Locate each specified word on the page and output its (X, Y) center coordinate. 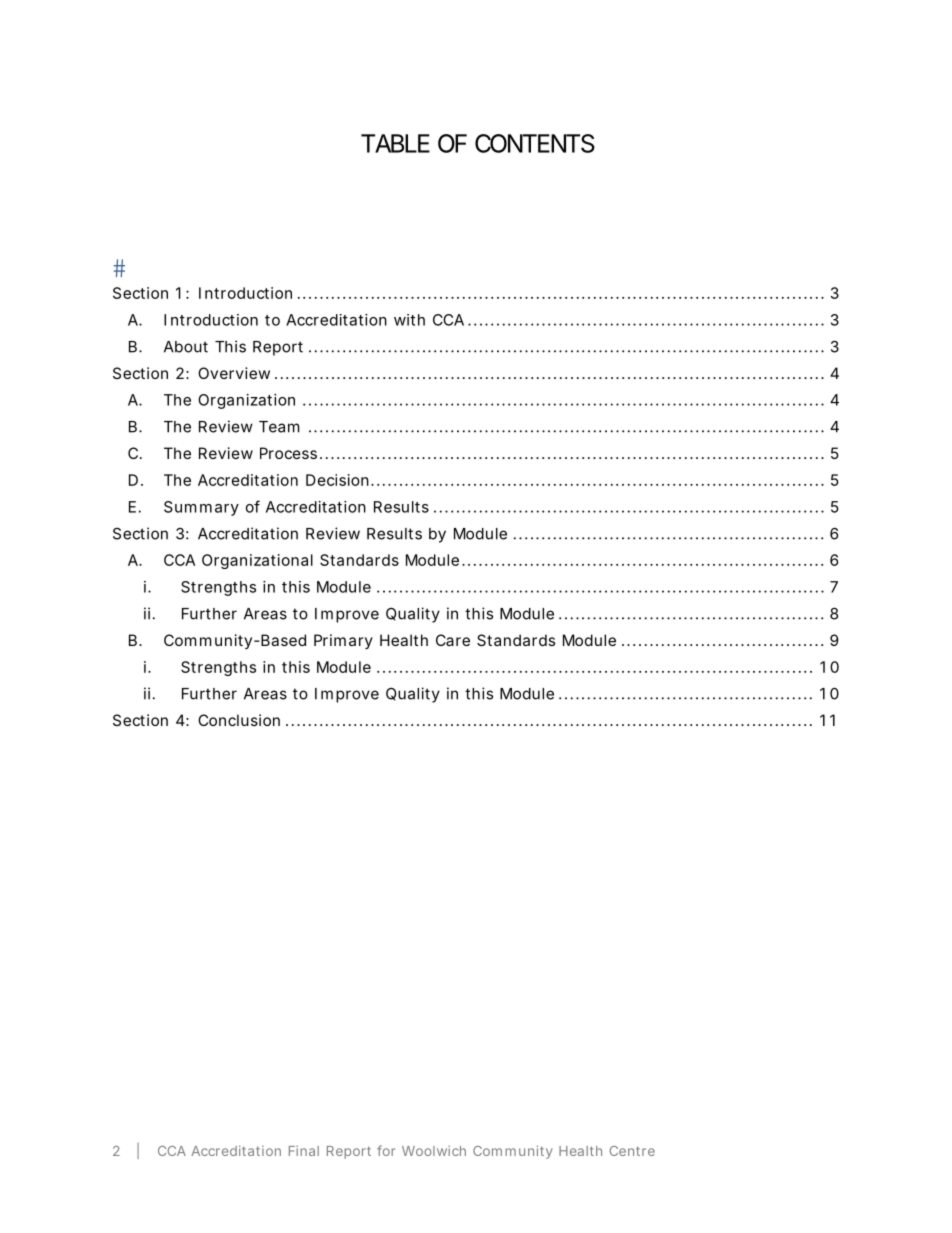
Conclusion (239, 720)
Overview (234, 373)
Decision (337, 480)
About (186, 347)
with (409, 320)
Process (288, 453)
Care (453, 640)
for (386, 1150)
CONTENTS (535, 143)
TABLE (395, 143)
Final (304, 1151)
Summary (201, 508)
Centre (632, 1151)
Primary (343, 641)
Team (279, 427)
